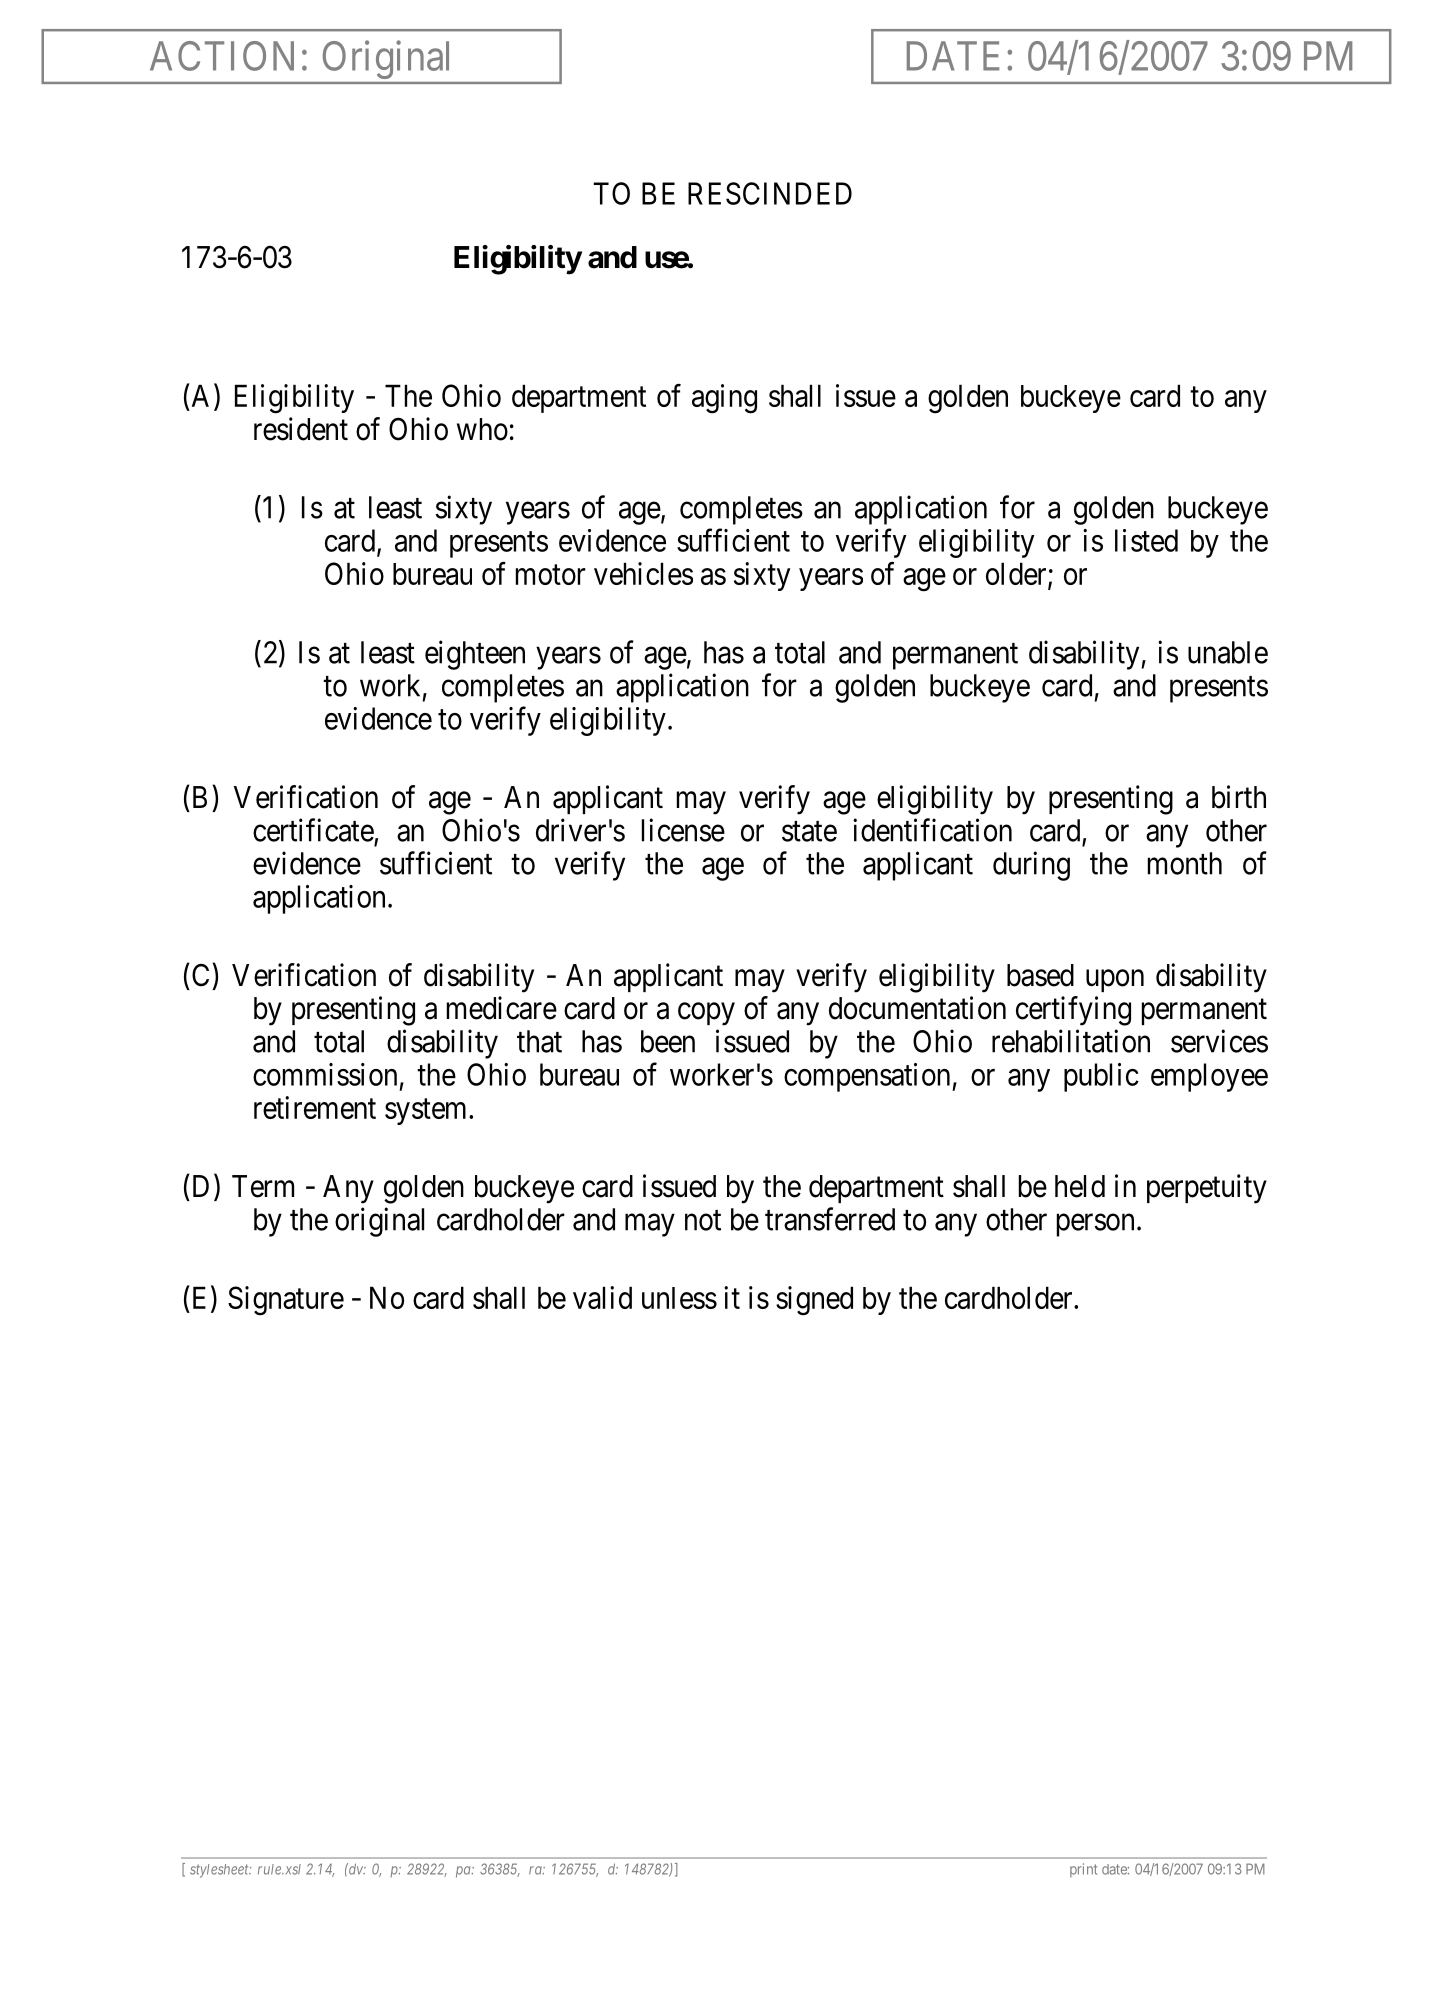 The width and height of the screenshot is (1448, 1991). I want to click on RESCINDED, so click(770, 193).
